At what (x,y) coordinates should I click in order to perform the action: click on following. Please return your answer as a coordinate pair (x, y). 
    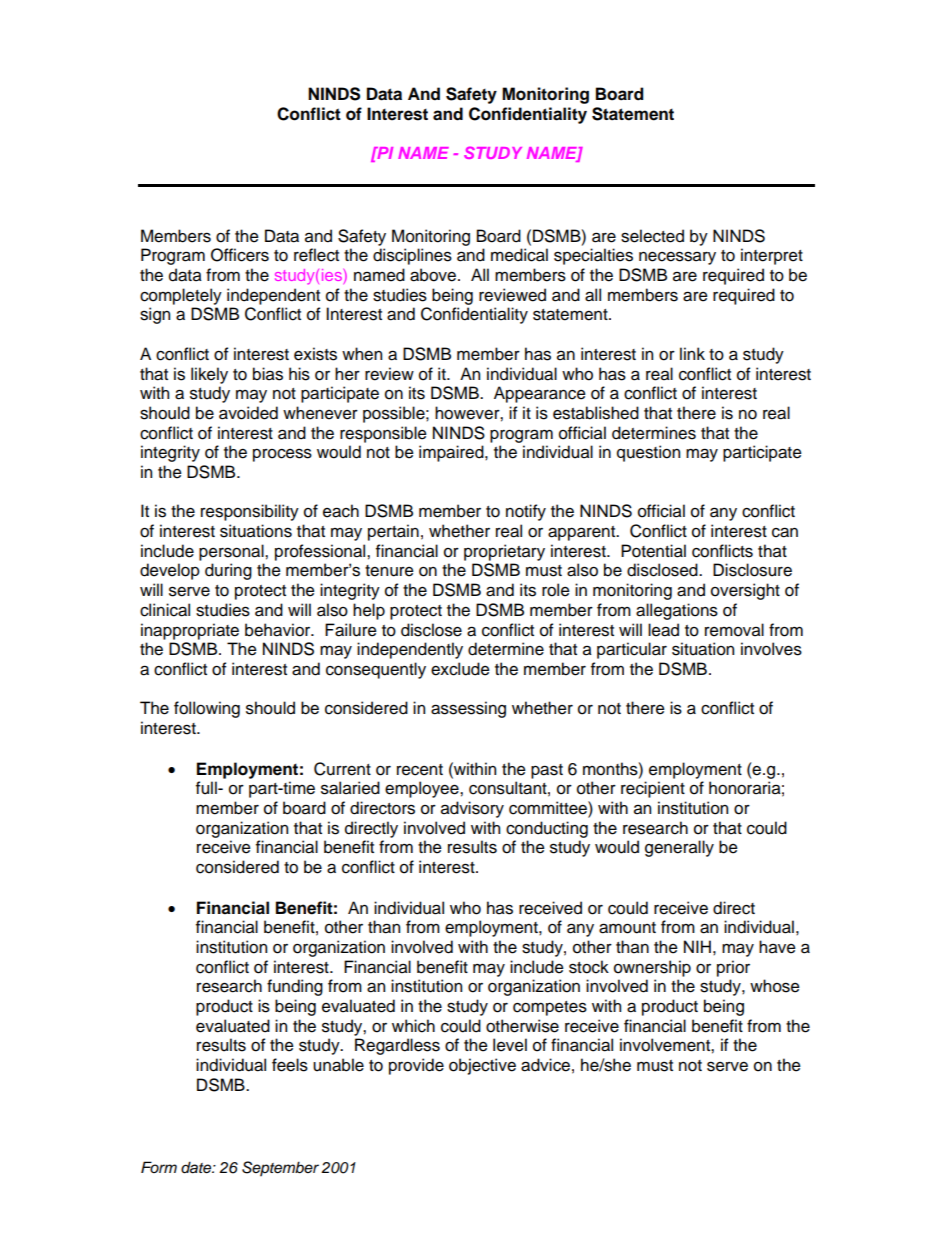
    Looking at the image, I should click on (207, 709).
